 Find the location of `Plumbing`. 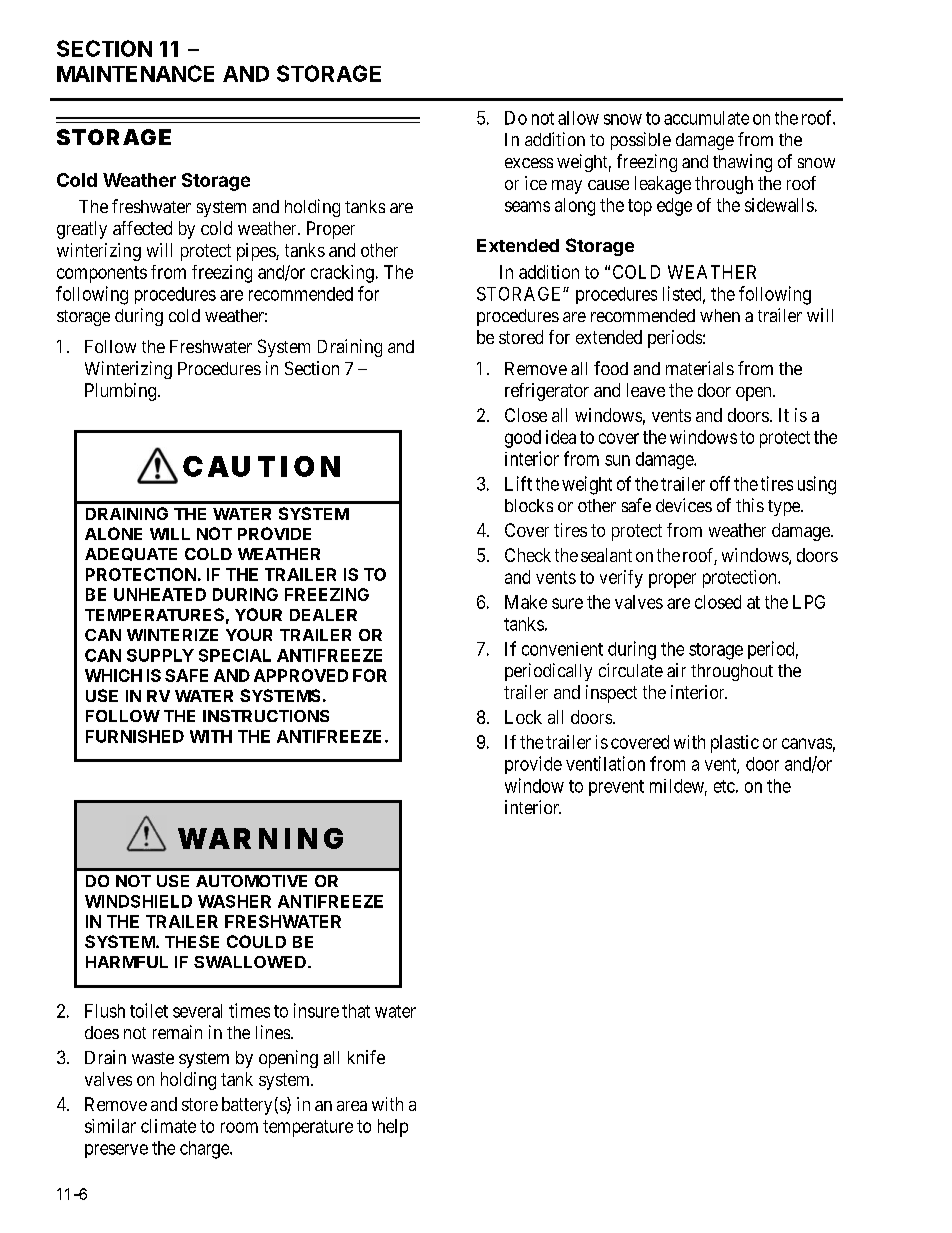

Plumbing is located at coordinates (120, 392).
